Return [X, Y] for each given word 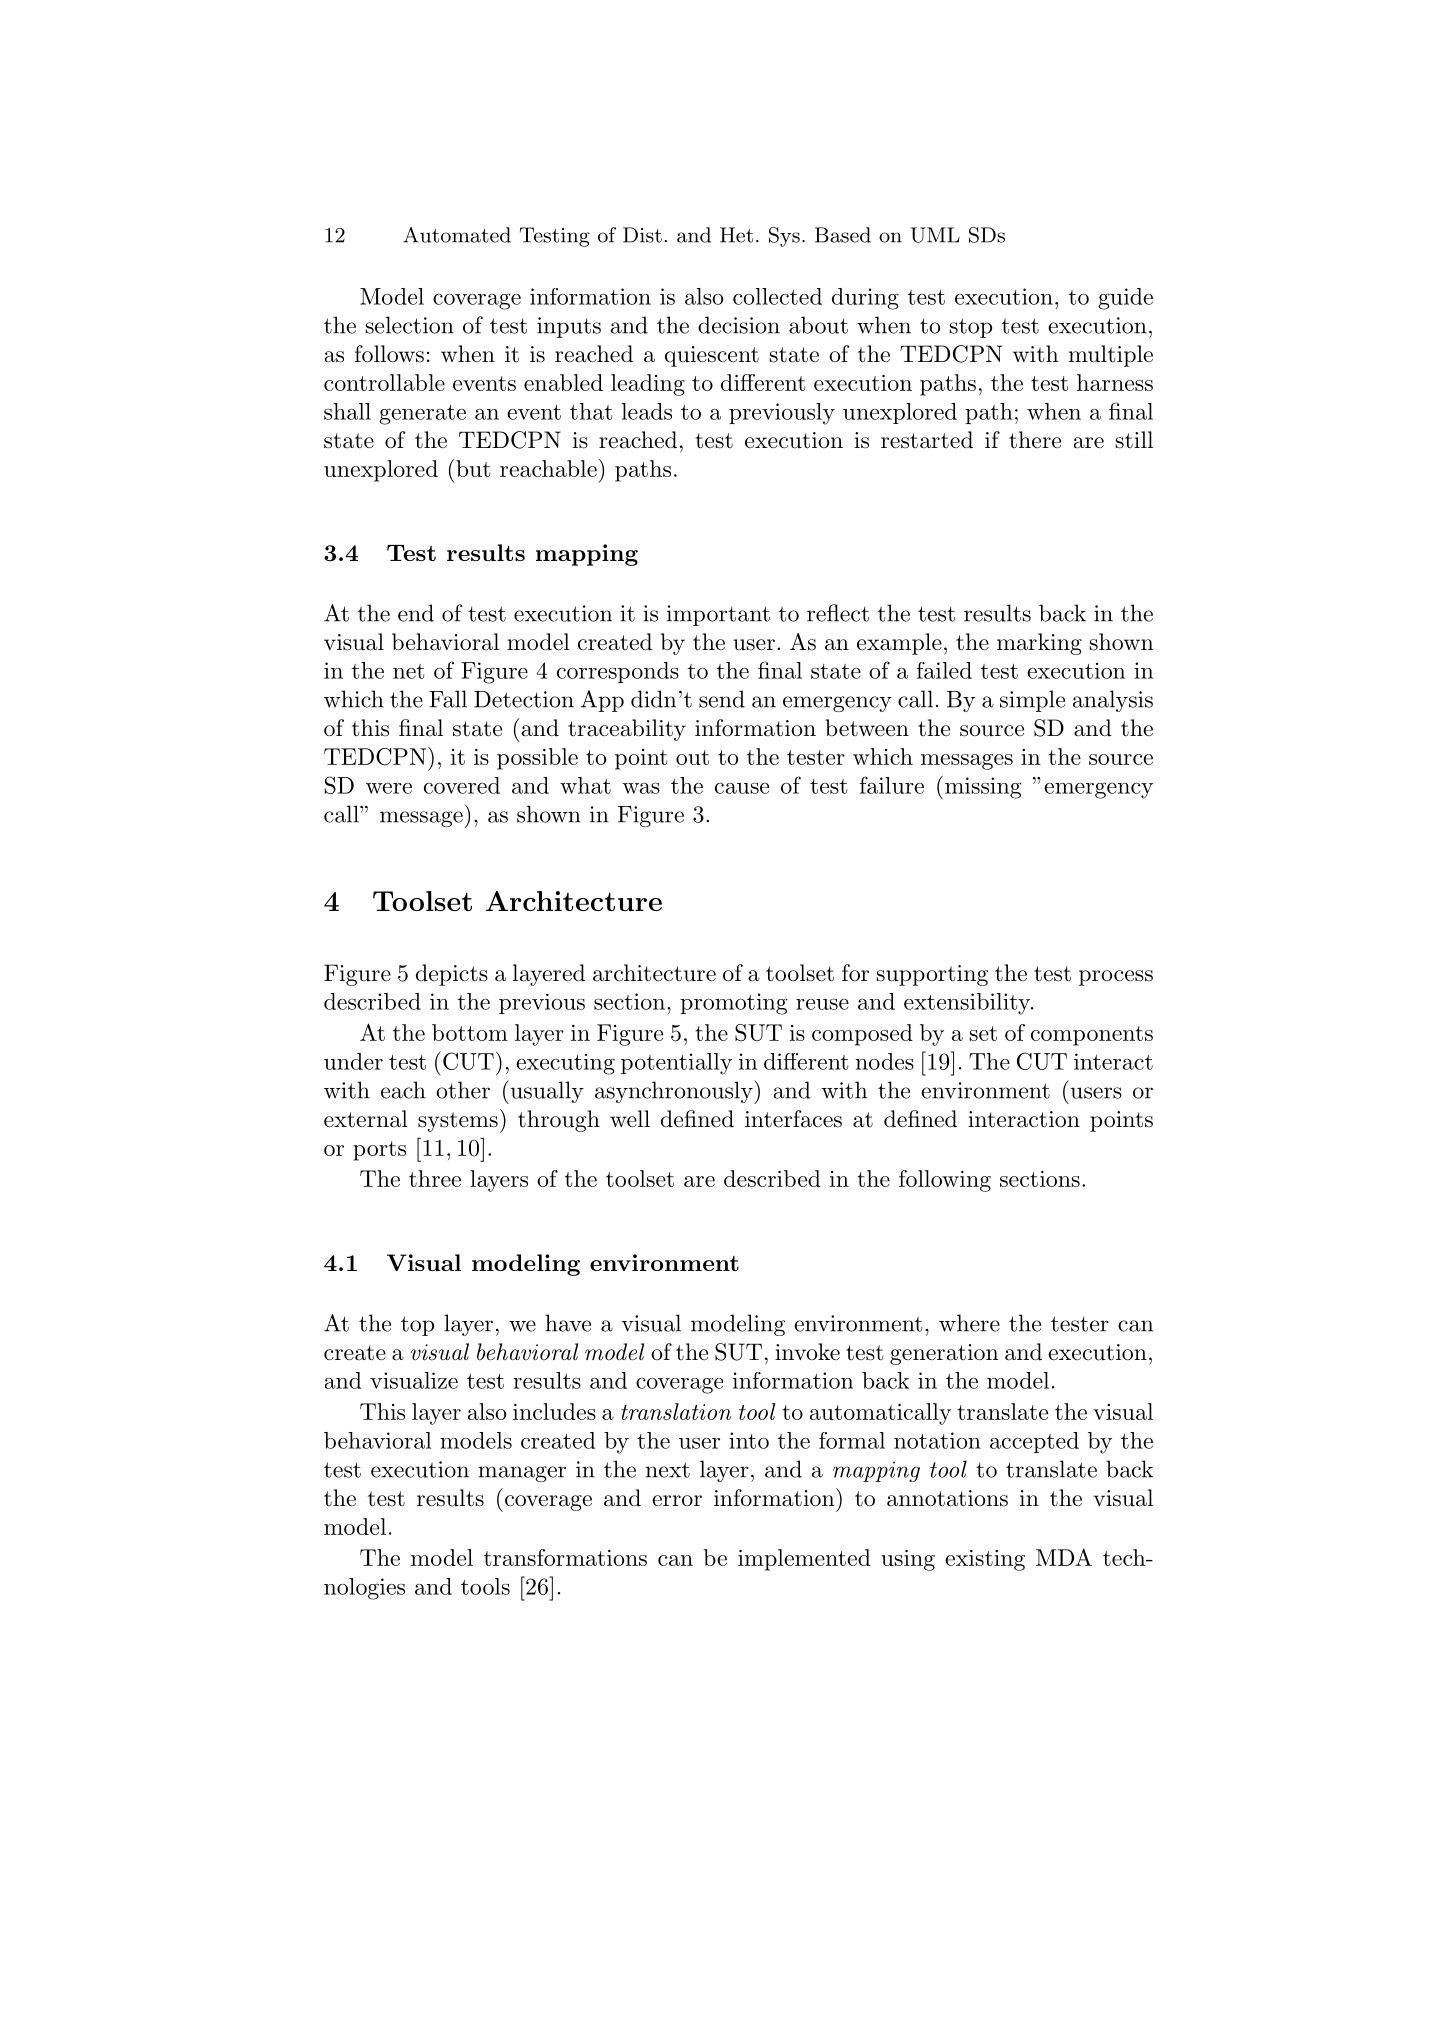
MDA [1064, 1557]
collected [777, 296]
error [677, 1501]
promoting [734, 1004]
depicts [452, 975]
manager [522, 1474]
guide [1125, 299]
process [1116, 978]
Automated [457, 235]
